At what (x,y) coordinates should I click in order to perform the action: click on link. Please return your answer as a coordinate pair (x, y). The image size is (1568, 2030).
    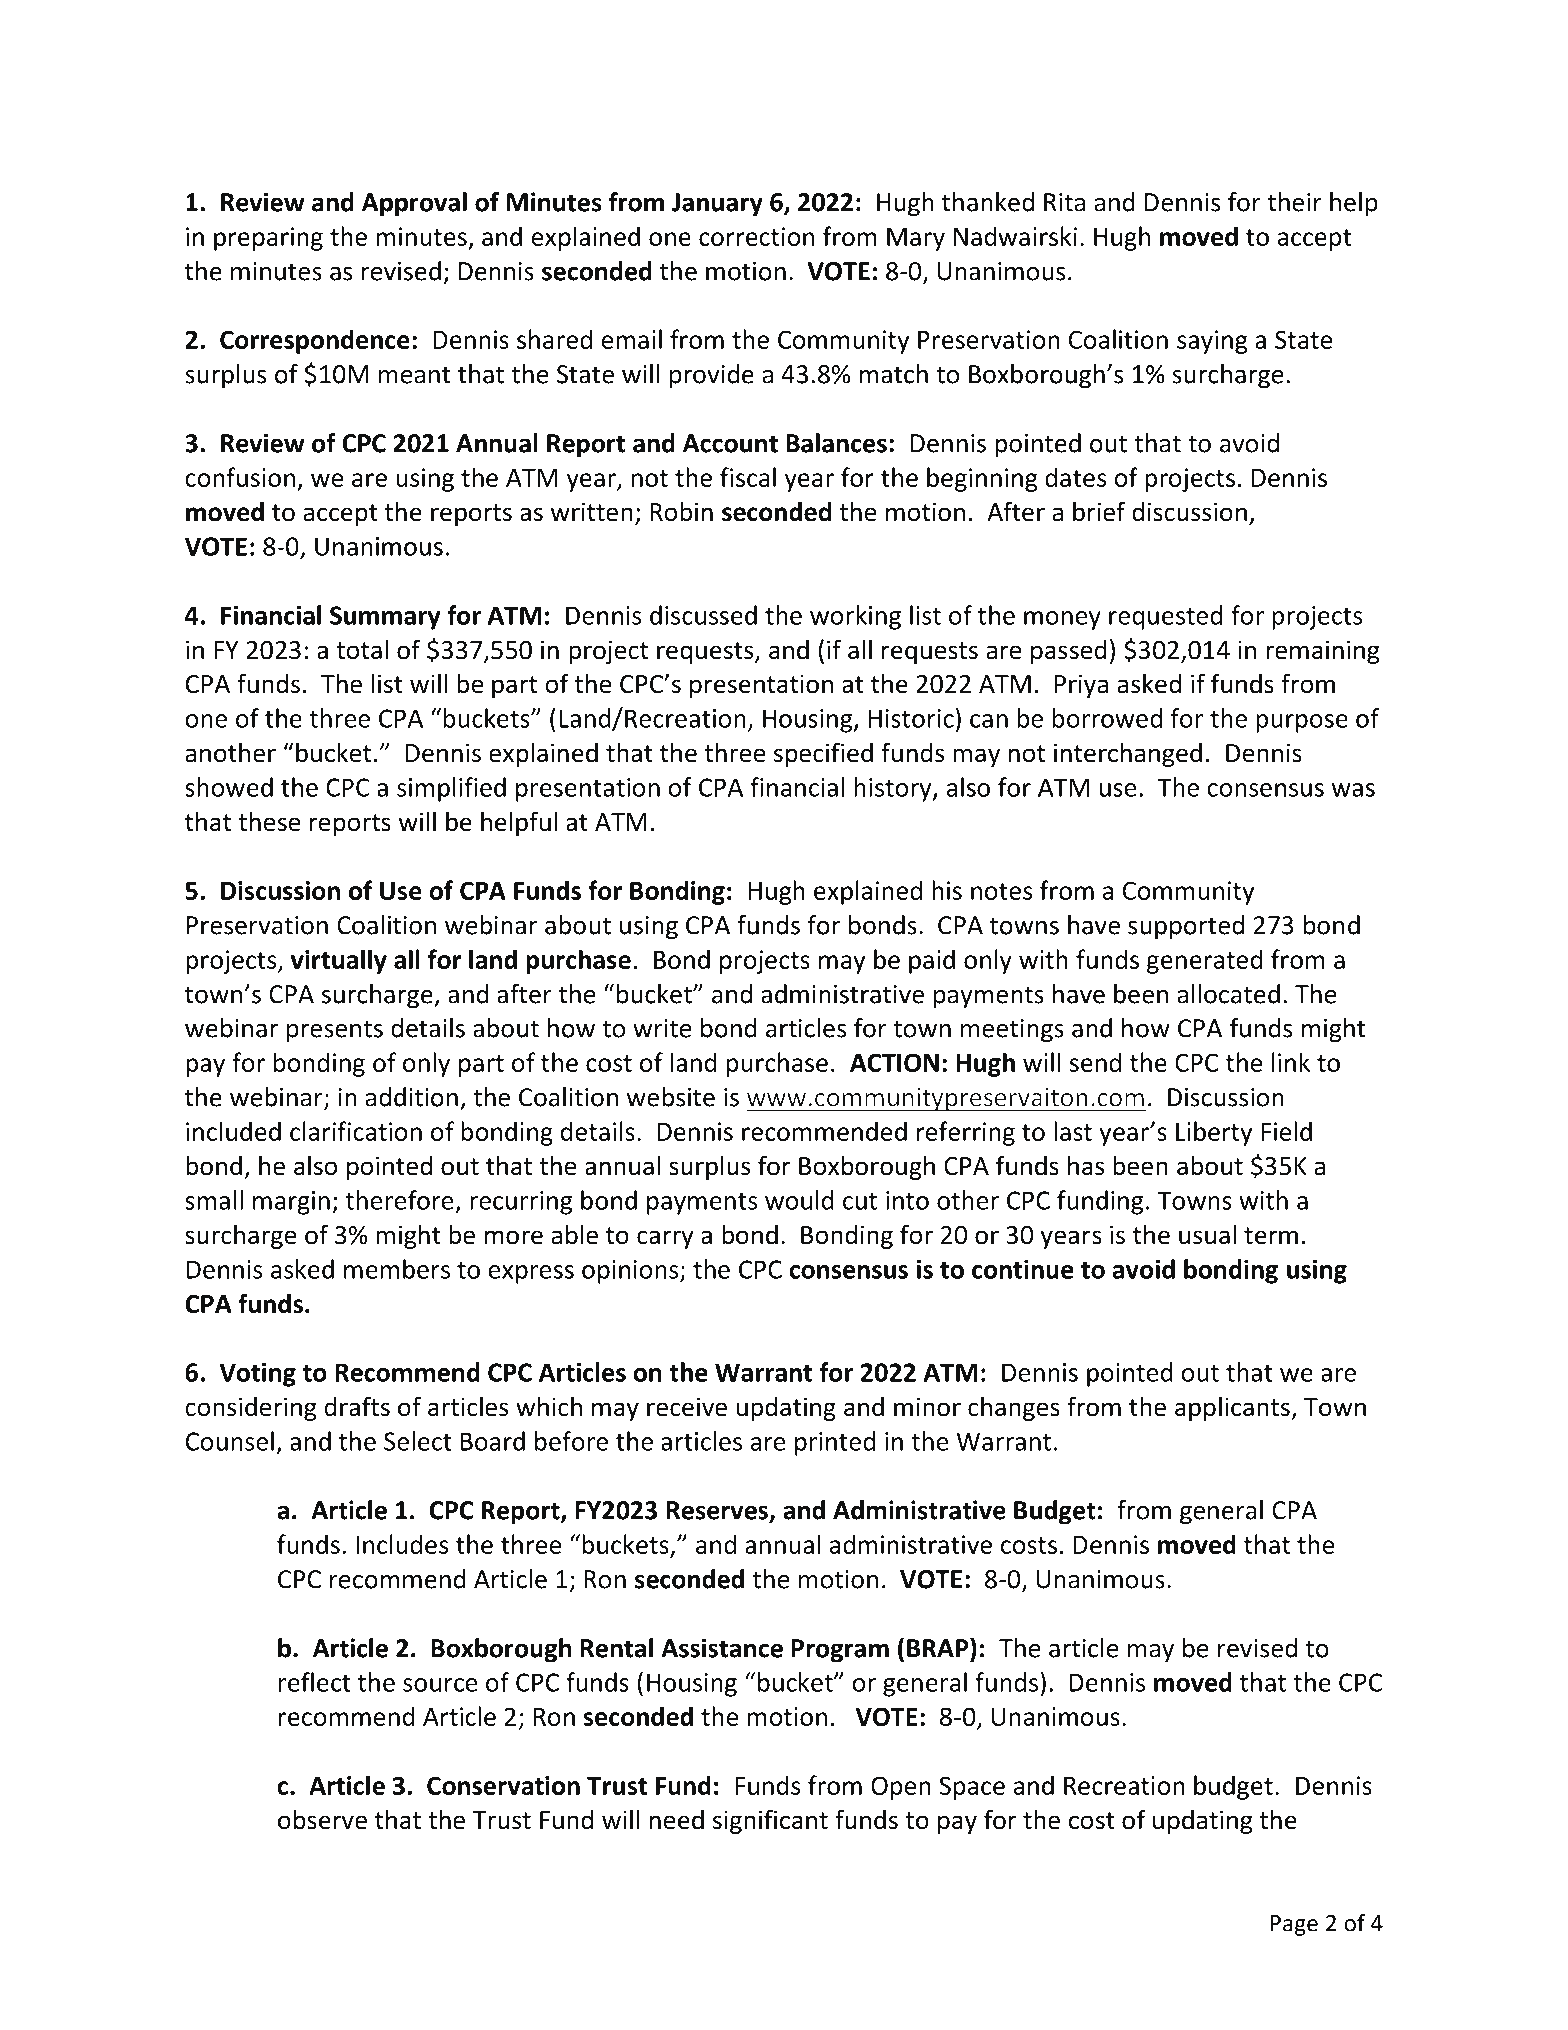
    Looking at the image, I should click on (1291, 1062).
